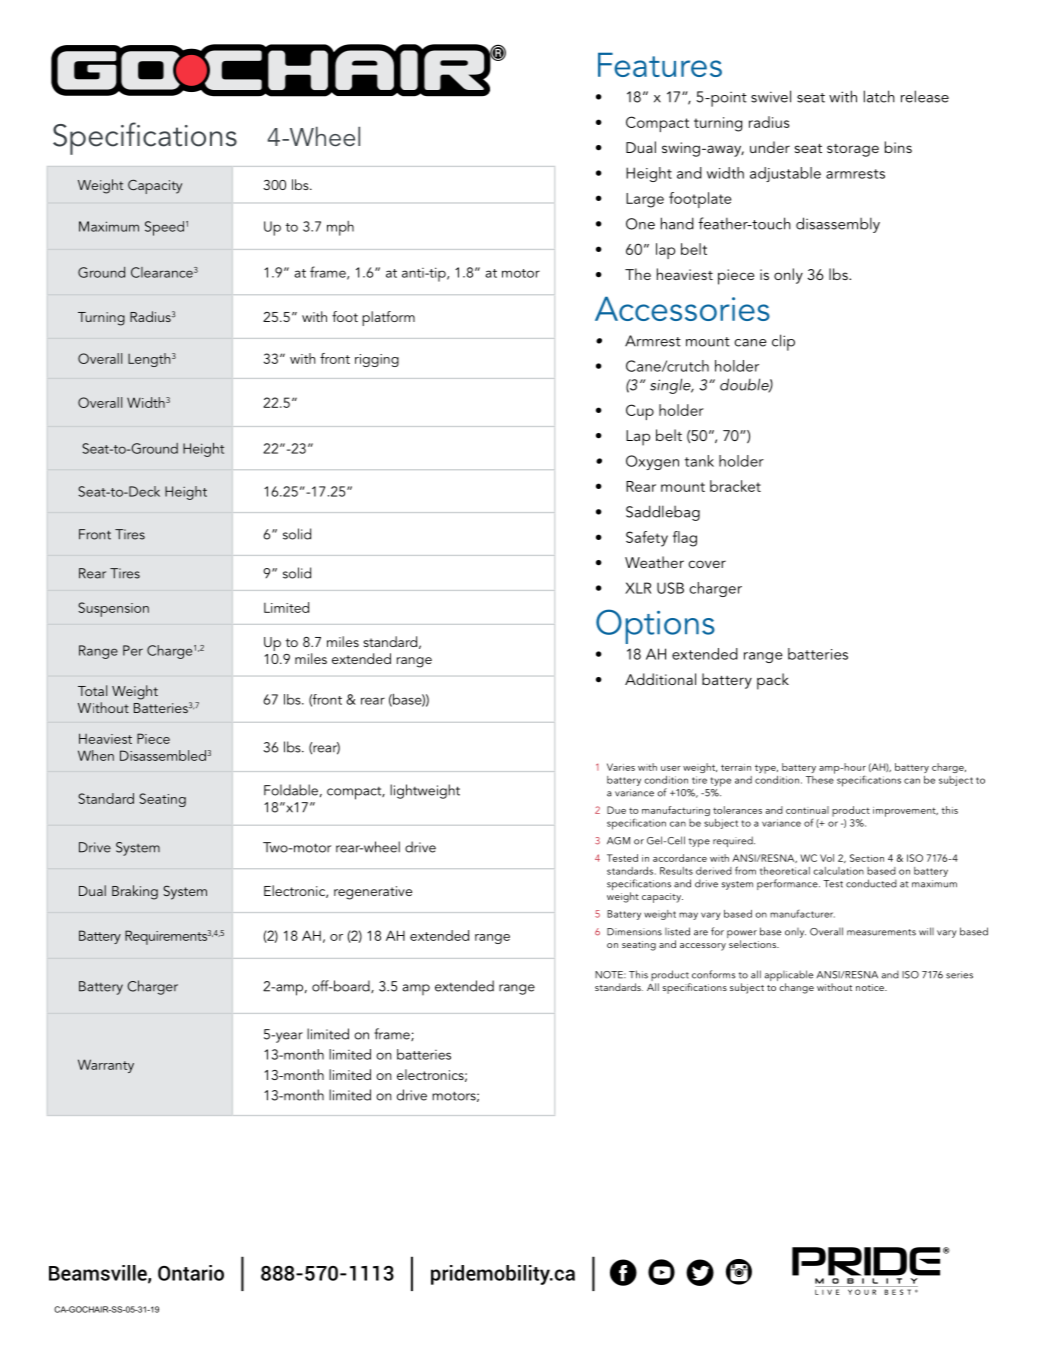  Describe the element at coordinates (713, 974) in the screenshot. I see `conforms` at that location.
